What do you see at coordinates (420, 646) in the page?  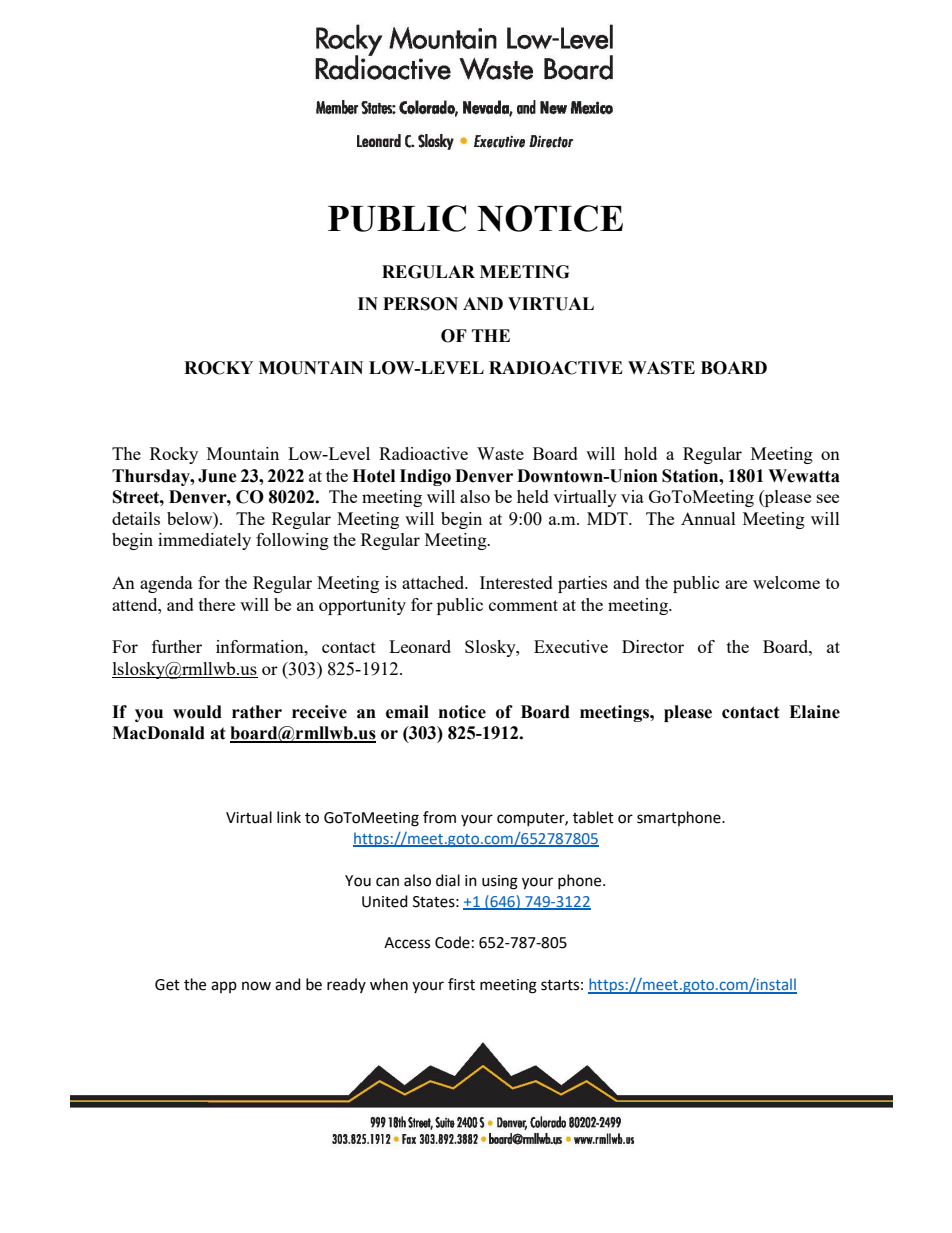 I see `Leonard` at bounding box center [420, 646].
